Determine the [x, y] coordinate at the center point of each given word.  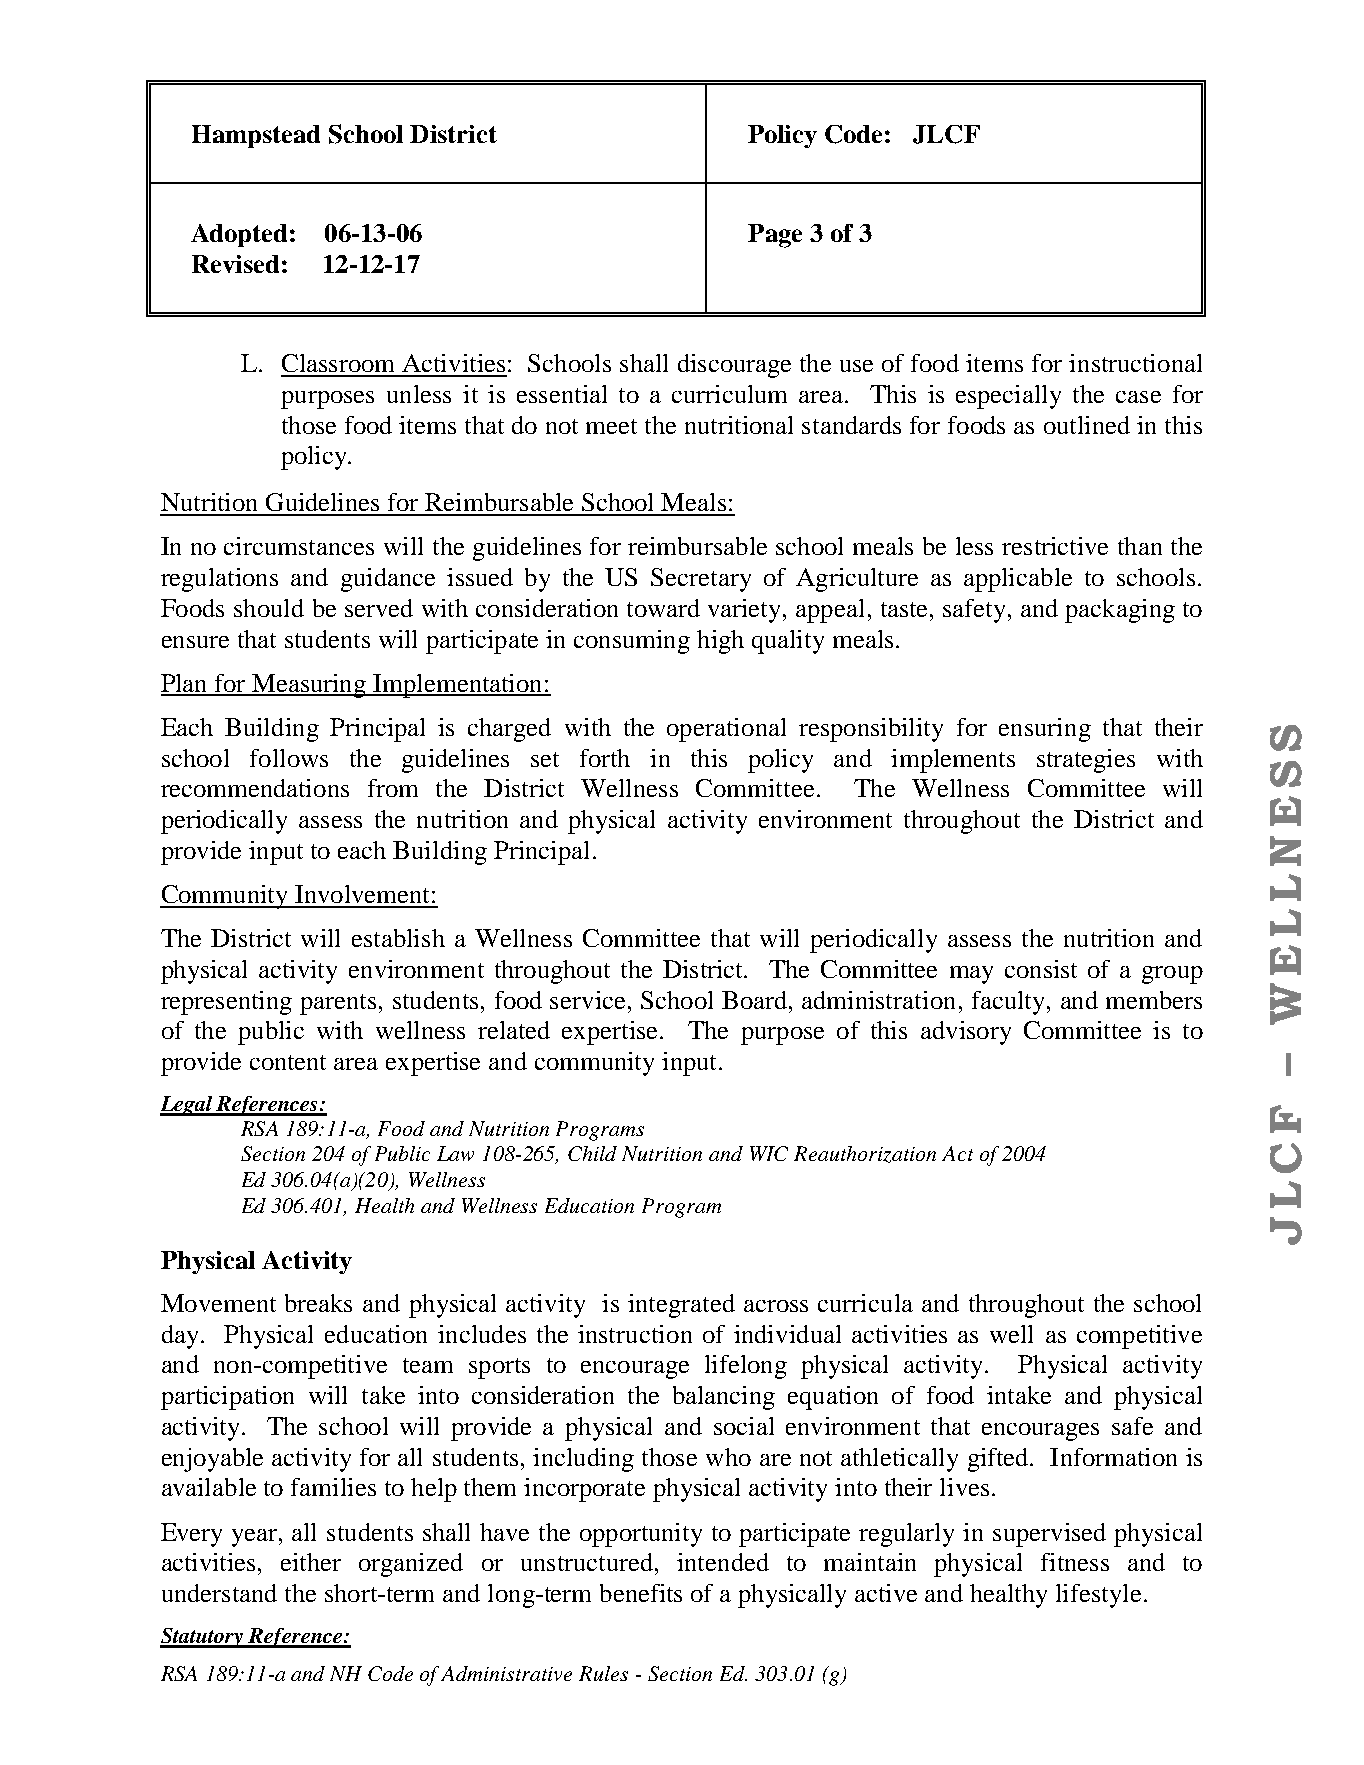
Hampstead [256, 136]
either [311, 1562]
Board [756, 1000]
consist [1041, 969]
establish [398, 938]
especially [1008, 397]
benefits [641, 1593]
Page [775, 236]
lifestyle [1098, 1596]
